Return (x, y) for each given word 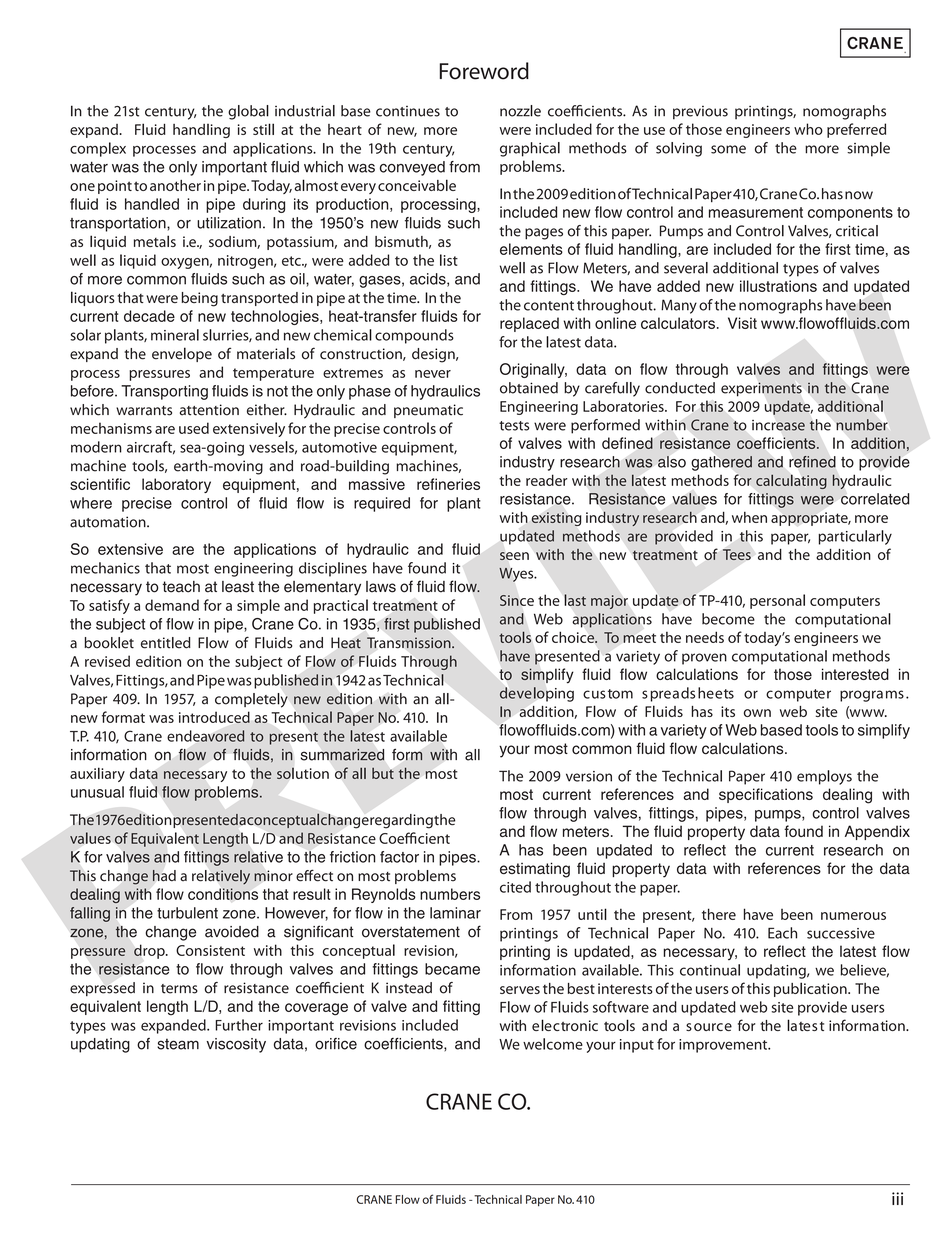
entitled (166, 643)
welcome (553, 1044)
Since (517, 600)
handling (201, 131)
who (808, 129)
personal (777, 601)
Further (239, 1025)
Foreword (484, 71)
